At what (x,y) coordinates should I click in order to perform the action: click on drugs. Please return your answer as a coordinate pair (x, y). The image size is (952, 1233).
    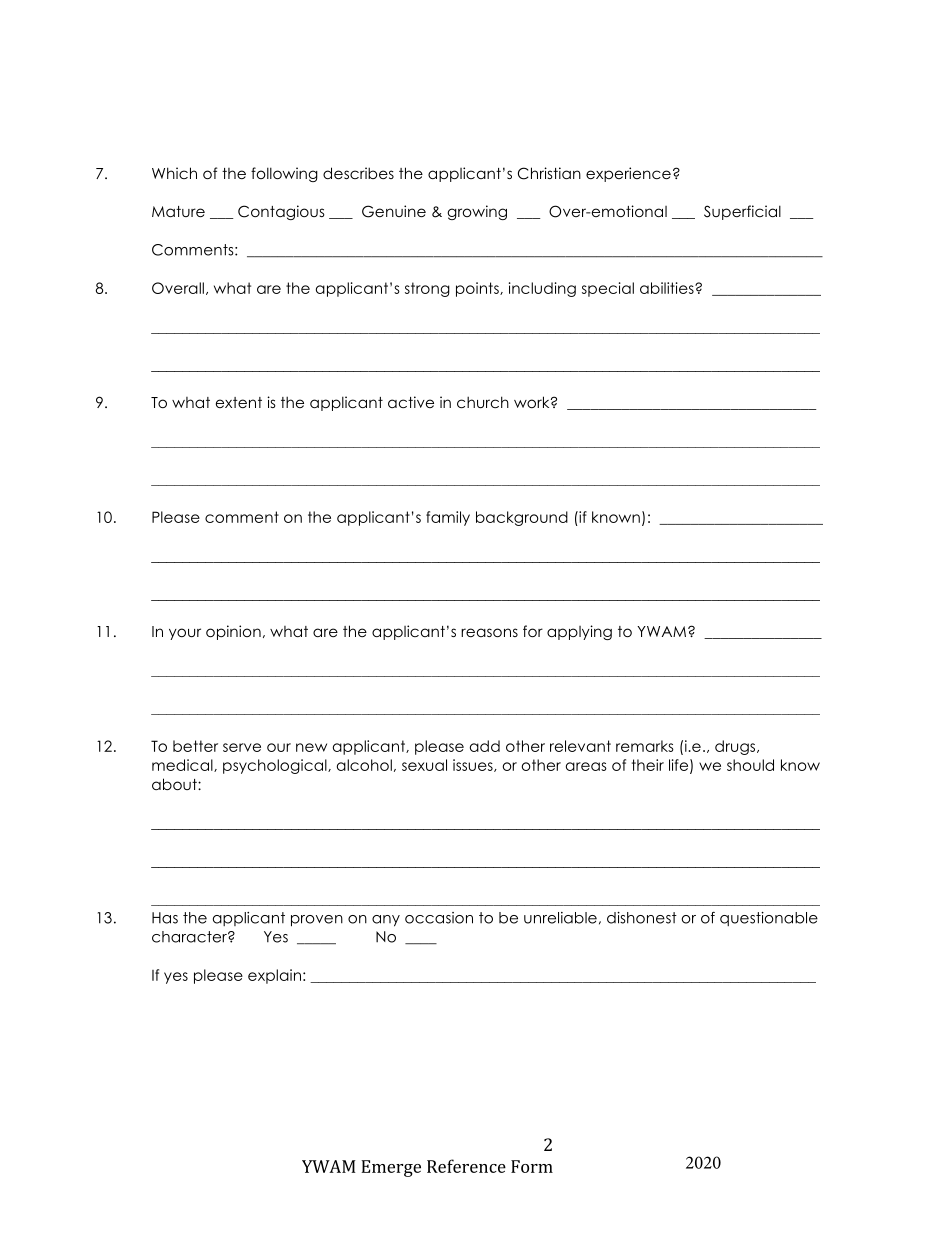
    Looking at the image, I should click on (736, 747).
